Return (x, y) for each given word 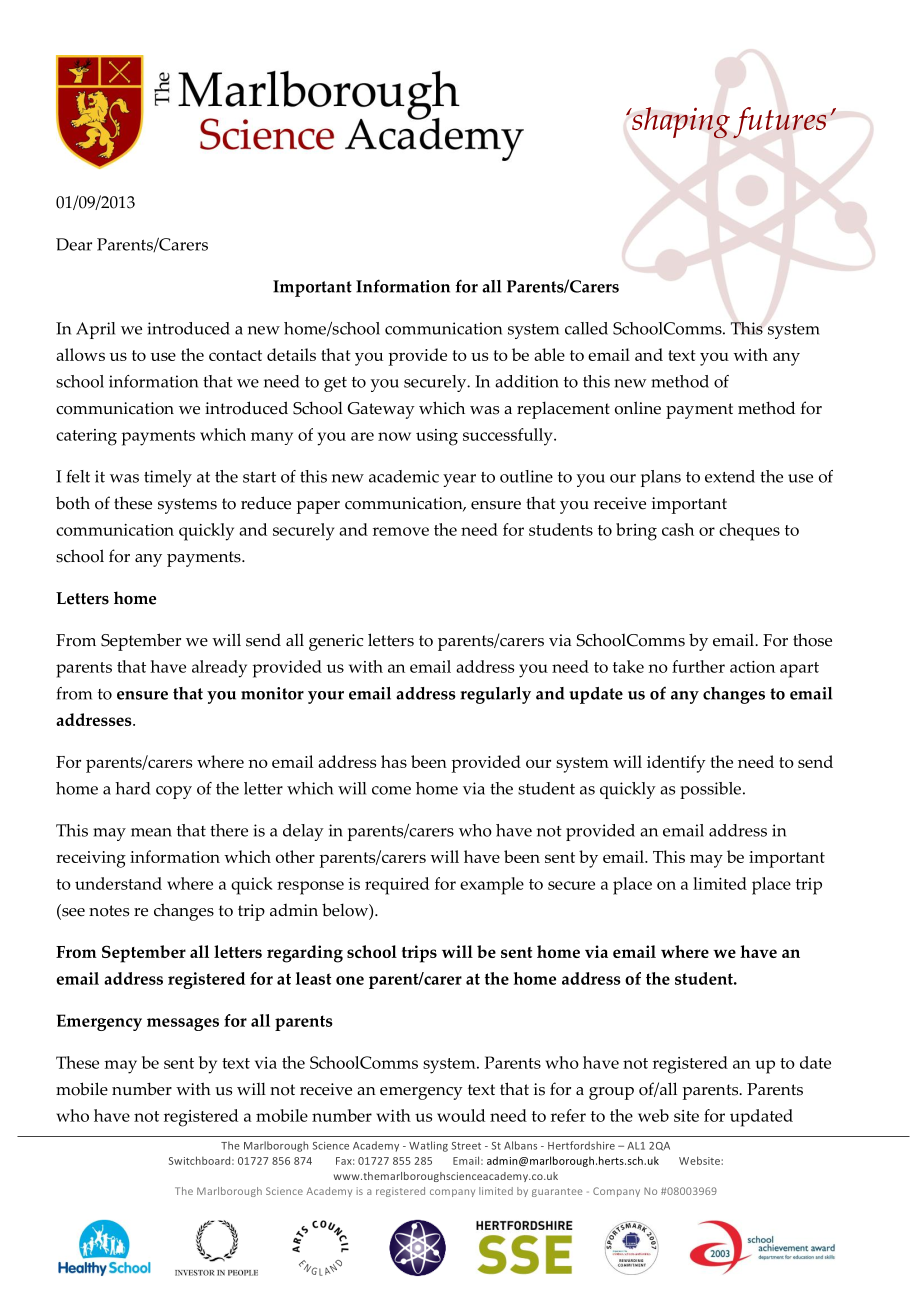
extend (730, 476)
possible (710, 790)
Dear (74, 244)
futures (779, 123)
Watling (428, 1146)
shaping (680, 123)
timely (168, 478)
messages (183, 1024)
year (459, 480)
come (391, 790)
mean (151, 832)
